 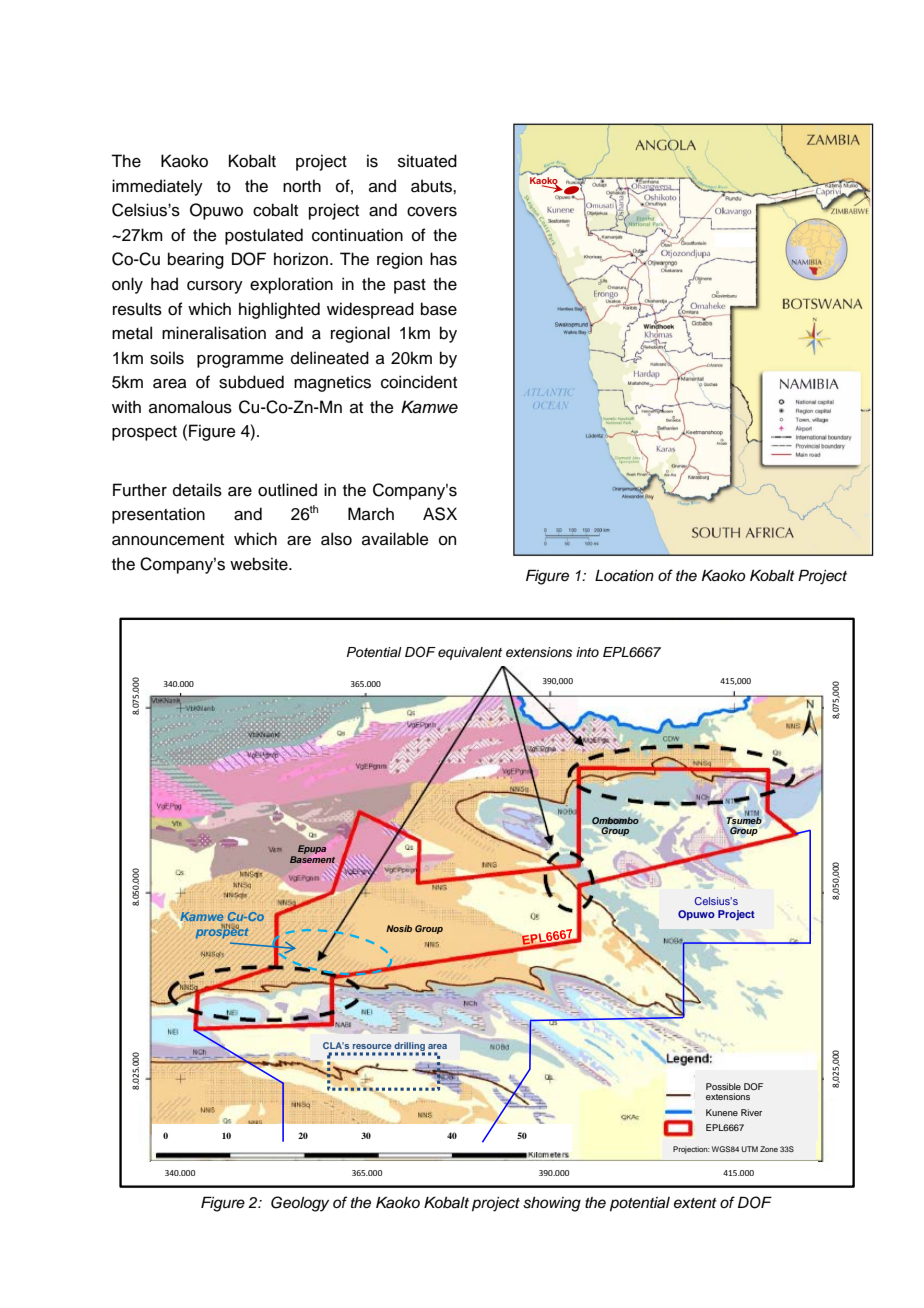 What do you see at coordinates (157, 187) in the screenshot?
I see `immediately` at bounding box center [157, 187].
